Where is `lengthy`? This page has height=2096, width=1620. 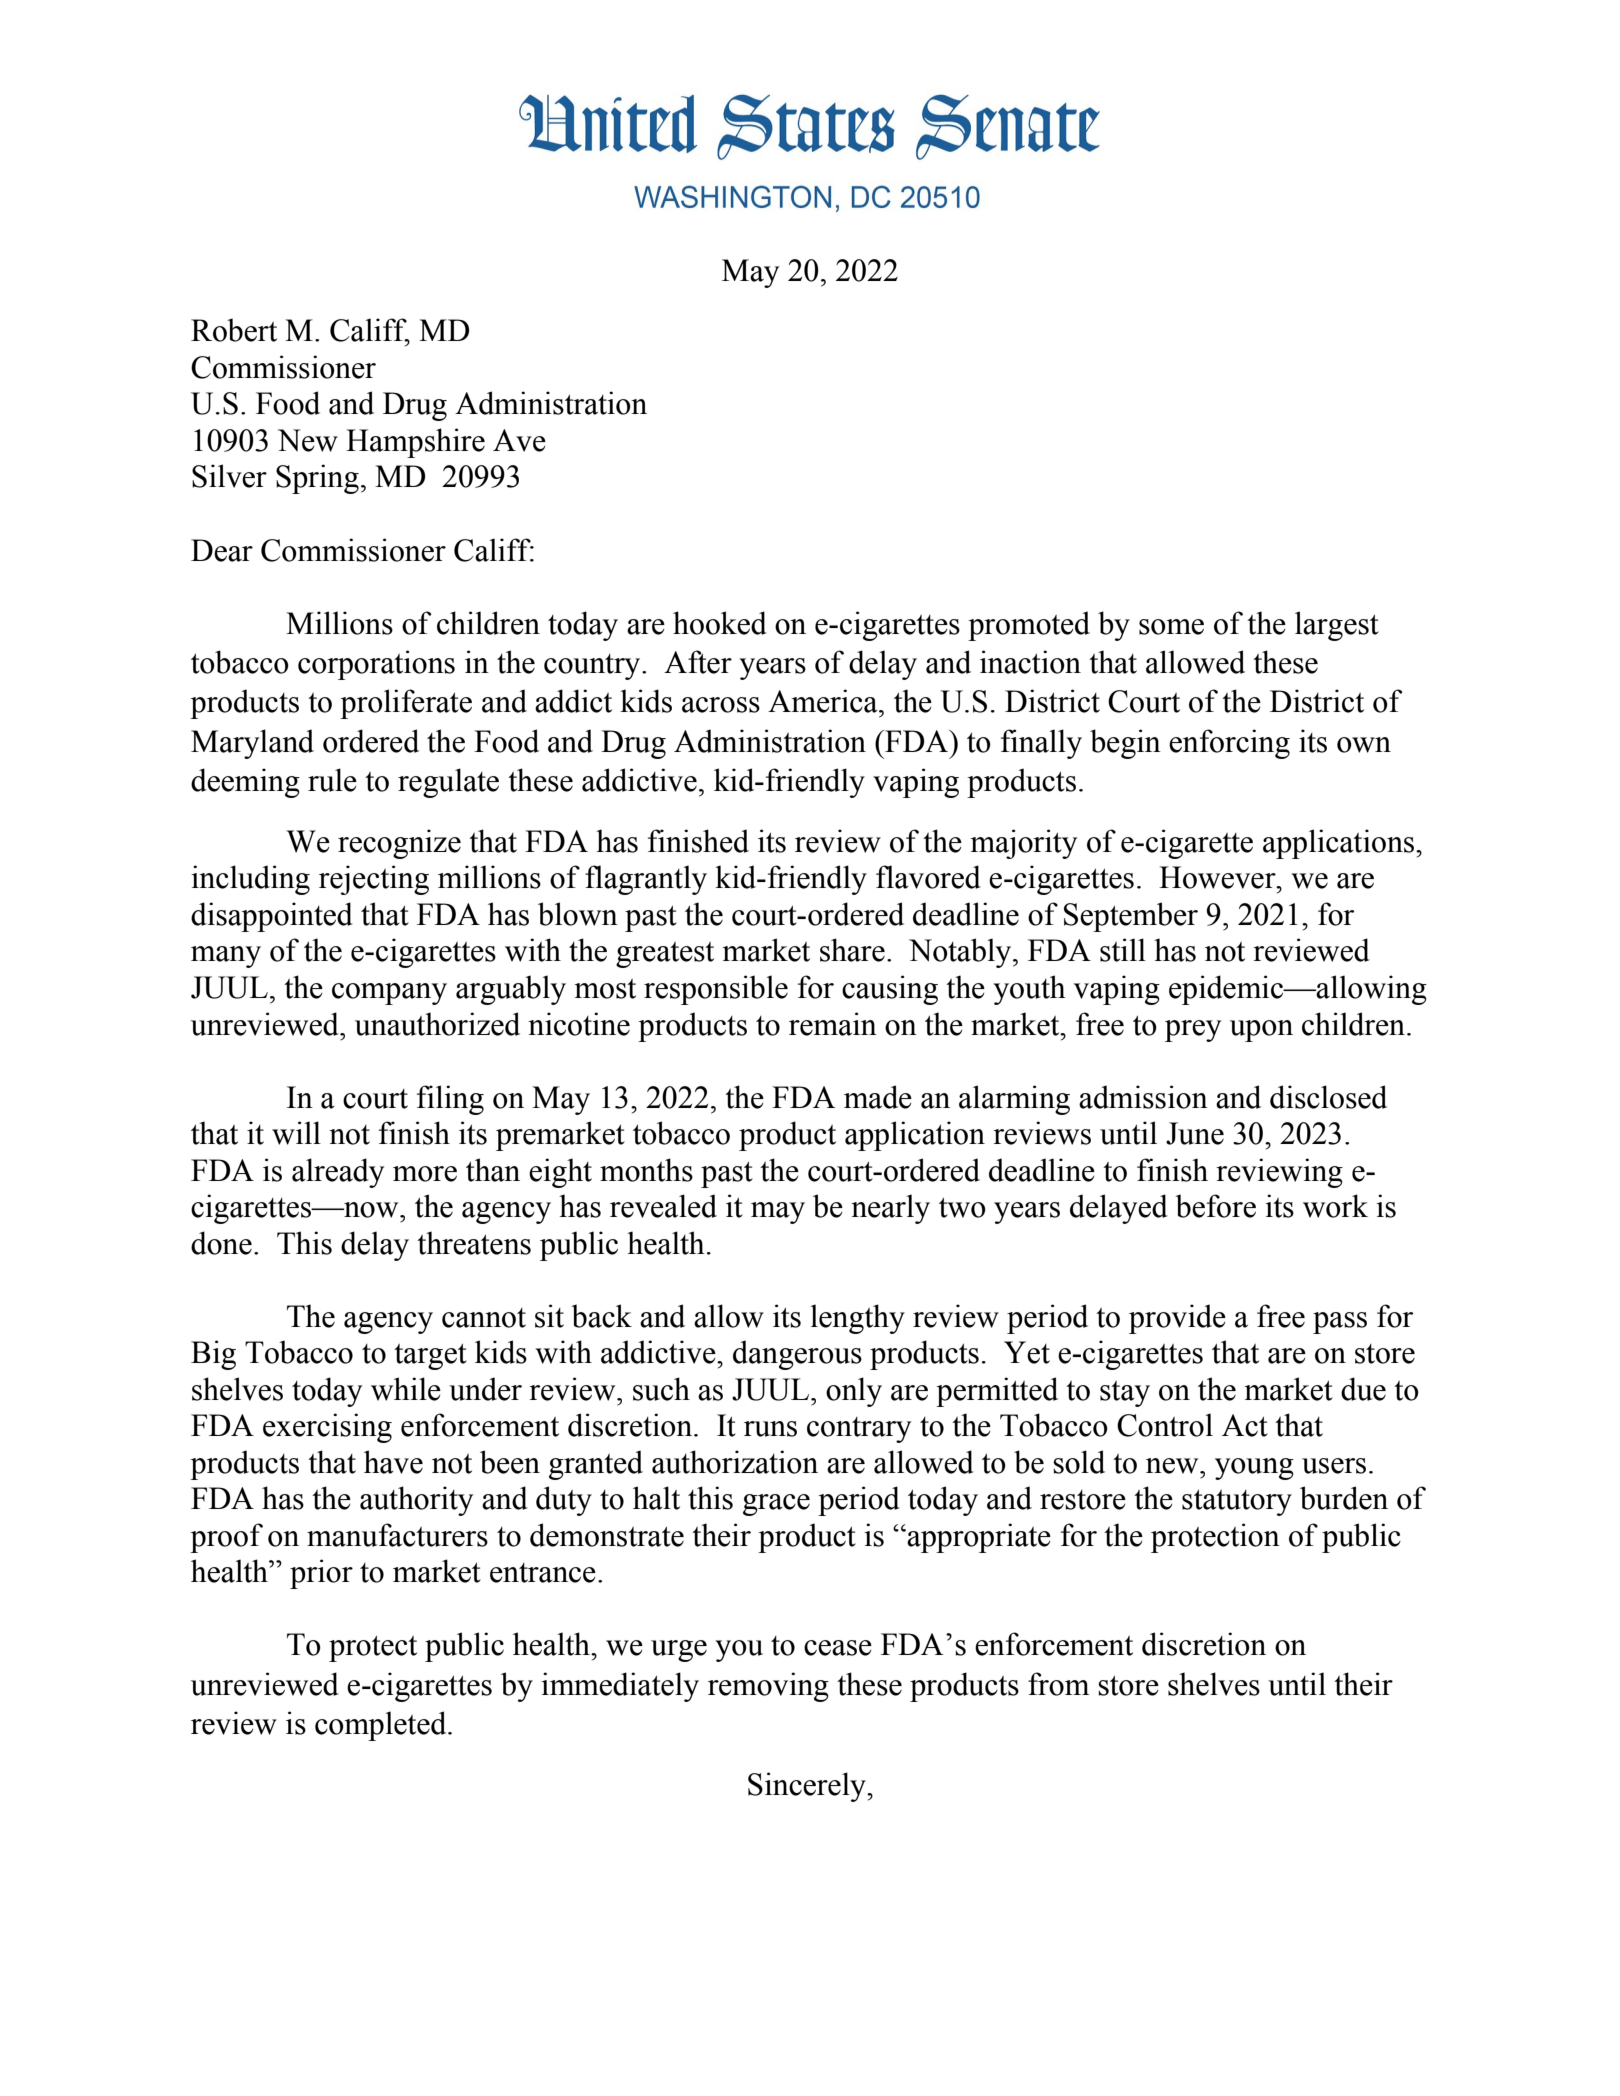 lengthy is located at coordinates (857, 1319).
